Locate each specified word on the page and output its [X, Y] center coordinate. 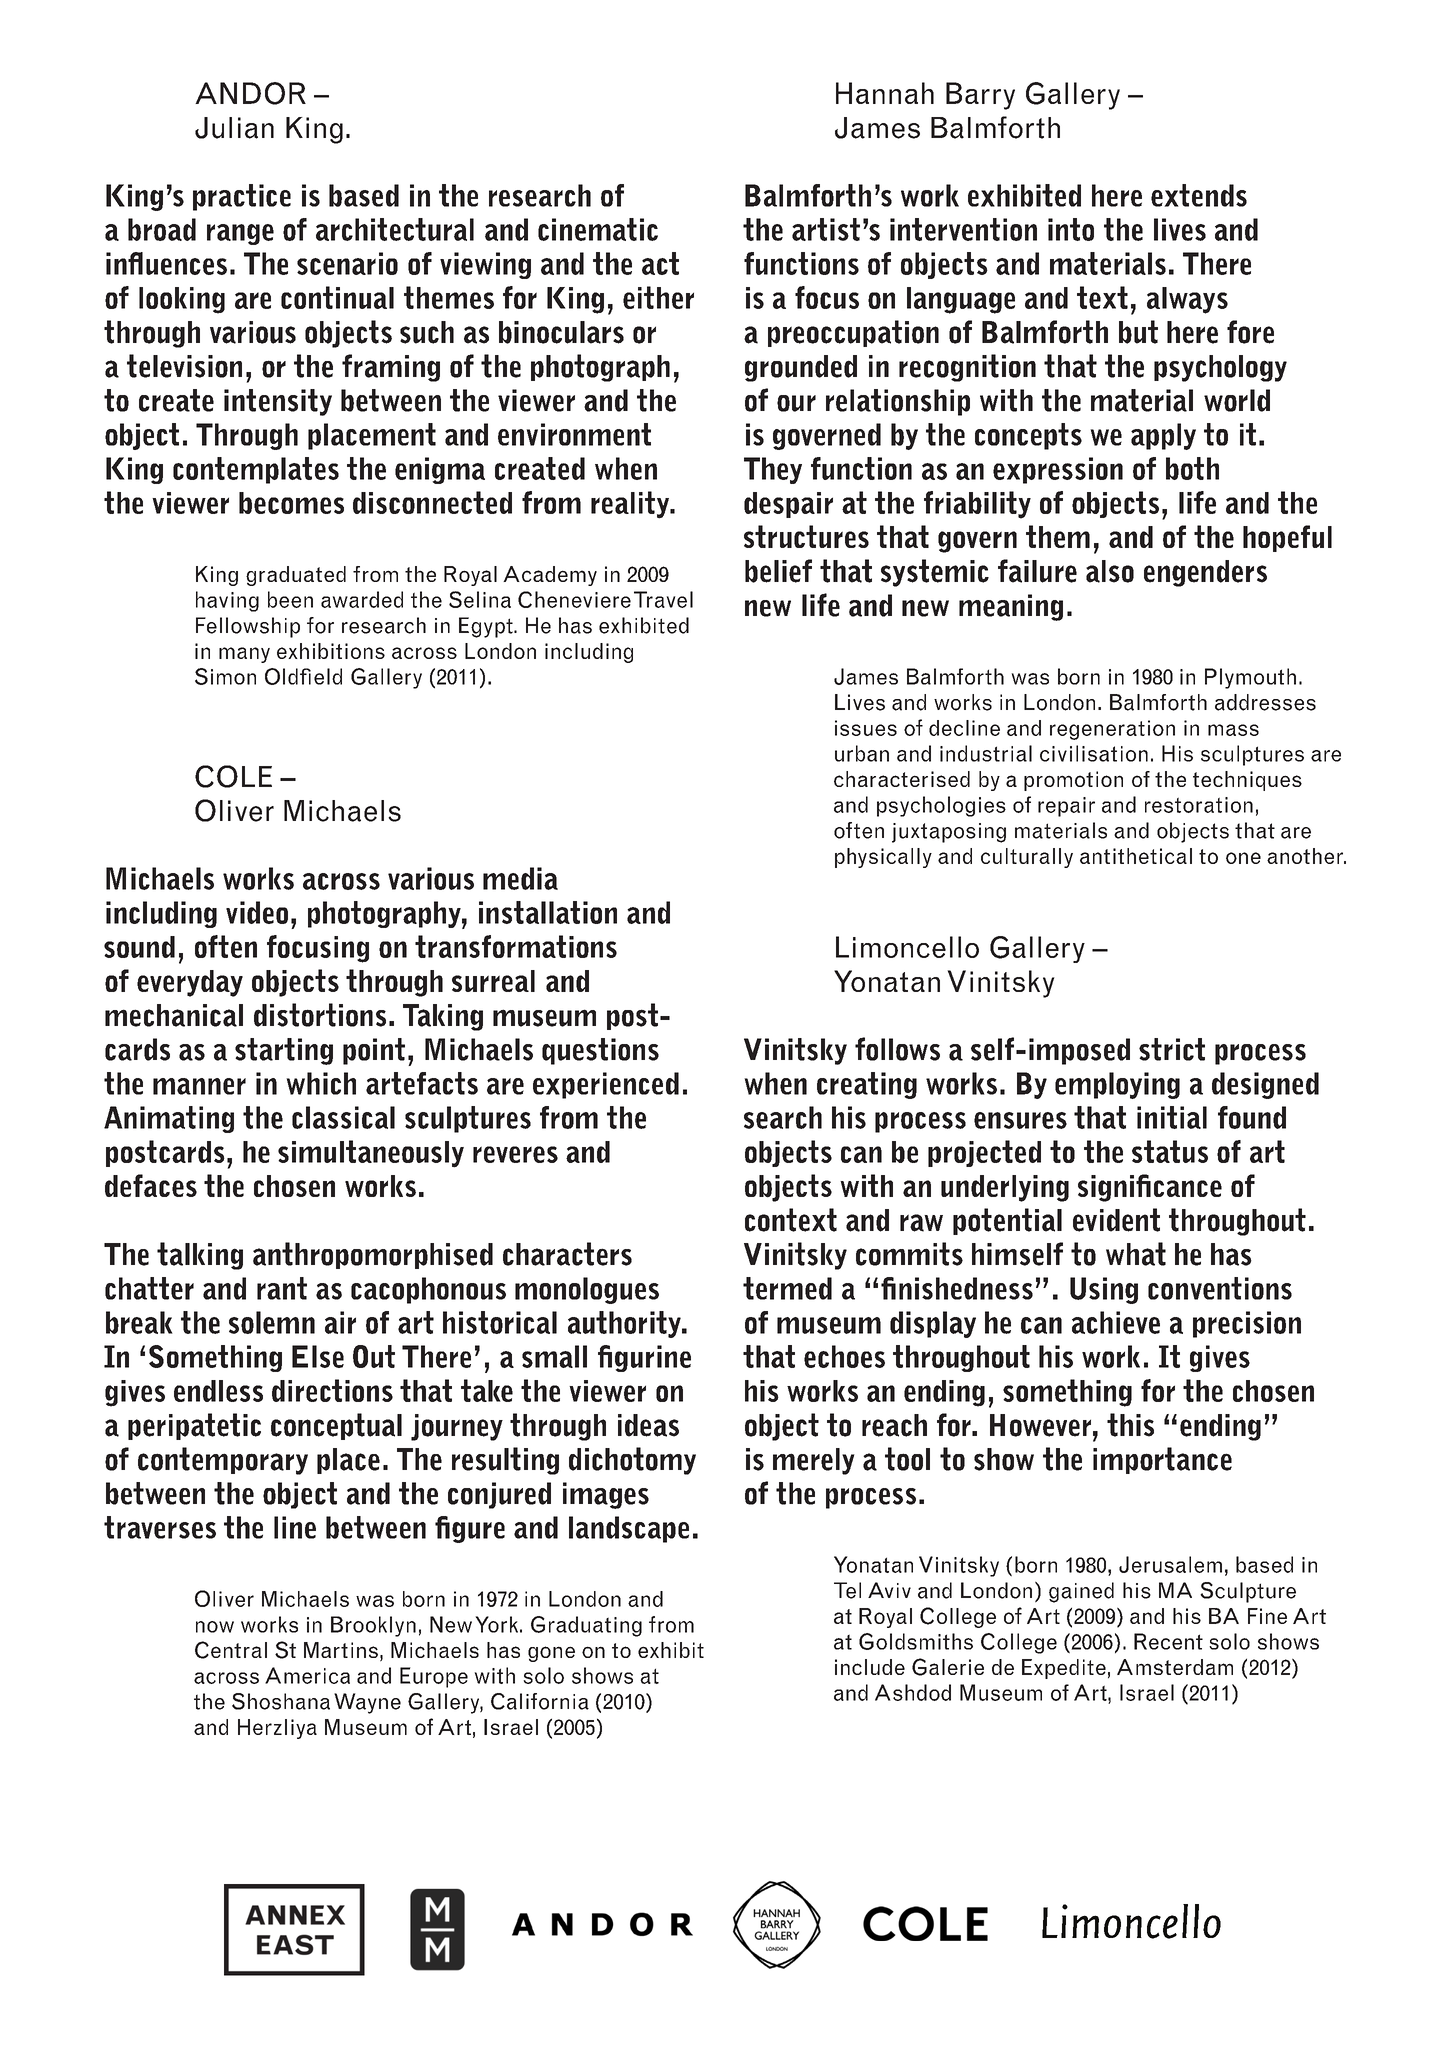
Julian [234, 128]
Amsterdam [1175, 1667]
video [257, 912]
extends [1199, 195]
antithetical [1136, 856]
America [307, 1675]
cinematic [598, 229]
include [870, 1667]
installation [548, 912]
